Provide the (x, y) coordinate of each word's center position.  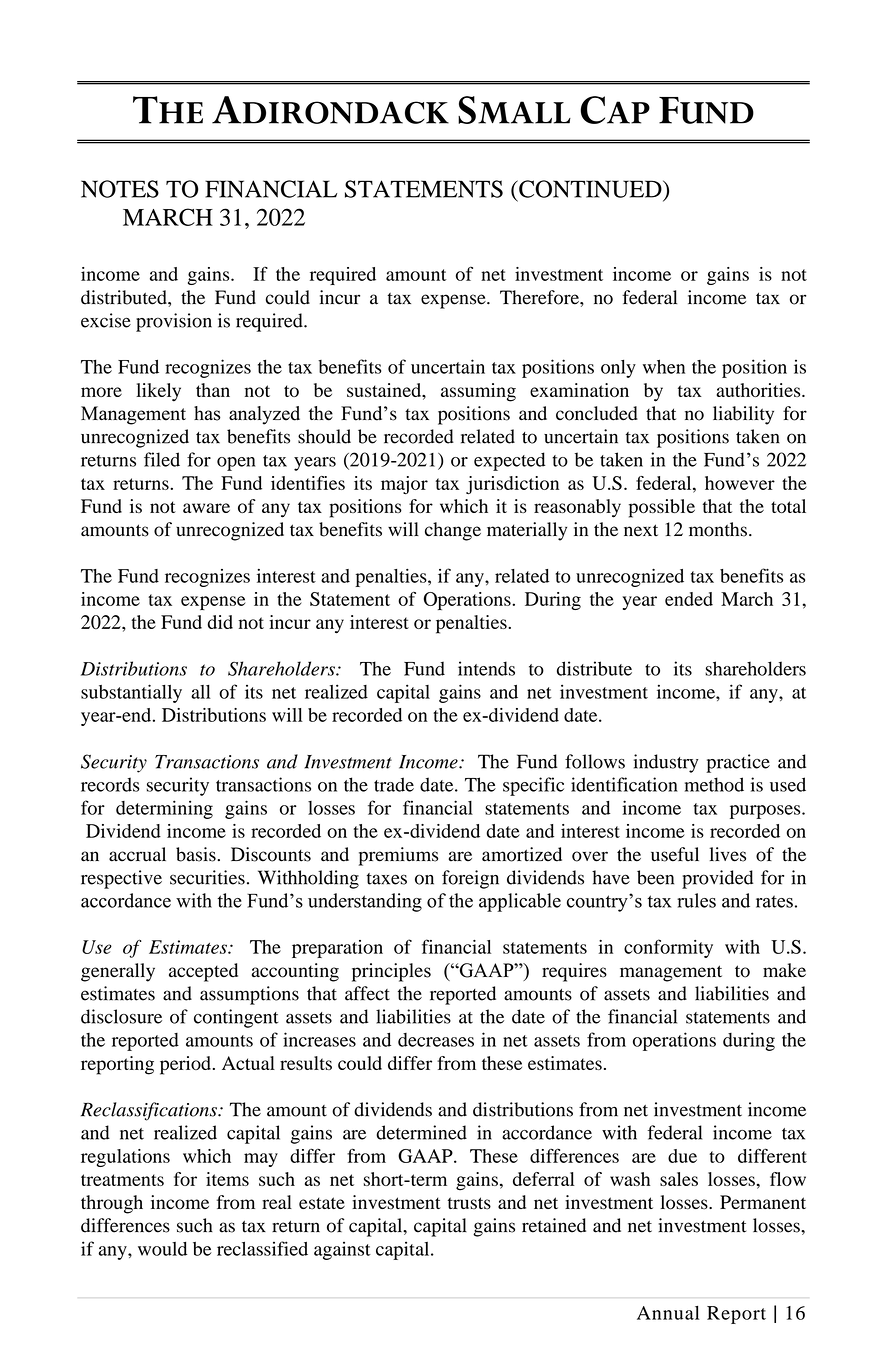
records (110, 784)
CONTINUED (590, 189)
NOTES (120, 189)
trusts (469, 1203)
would (162, 1249)
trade (394, 784)
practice (738, 763)
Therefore (540, 297)
